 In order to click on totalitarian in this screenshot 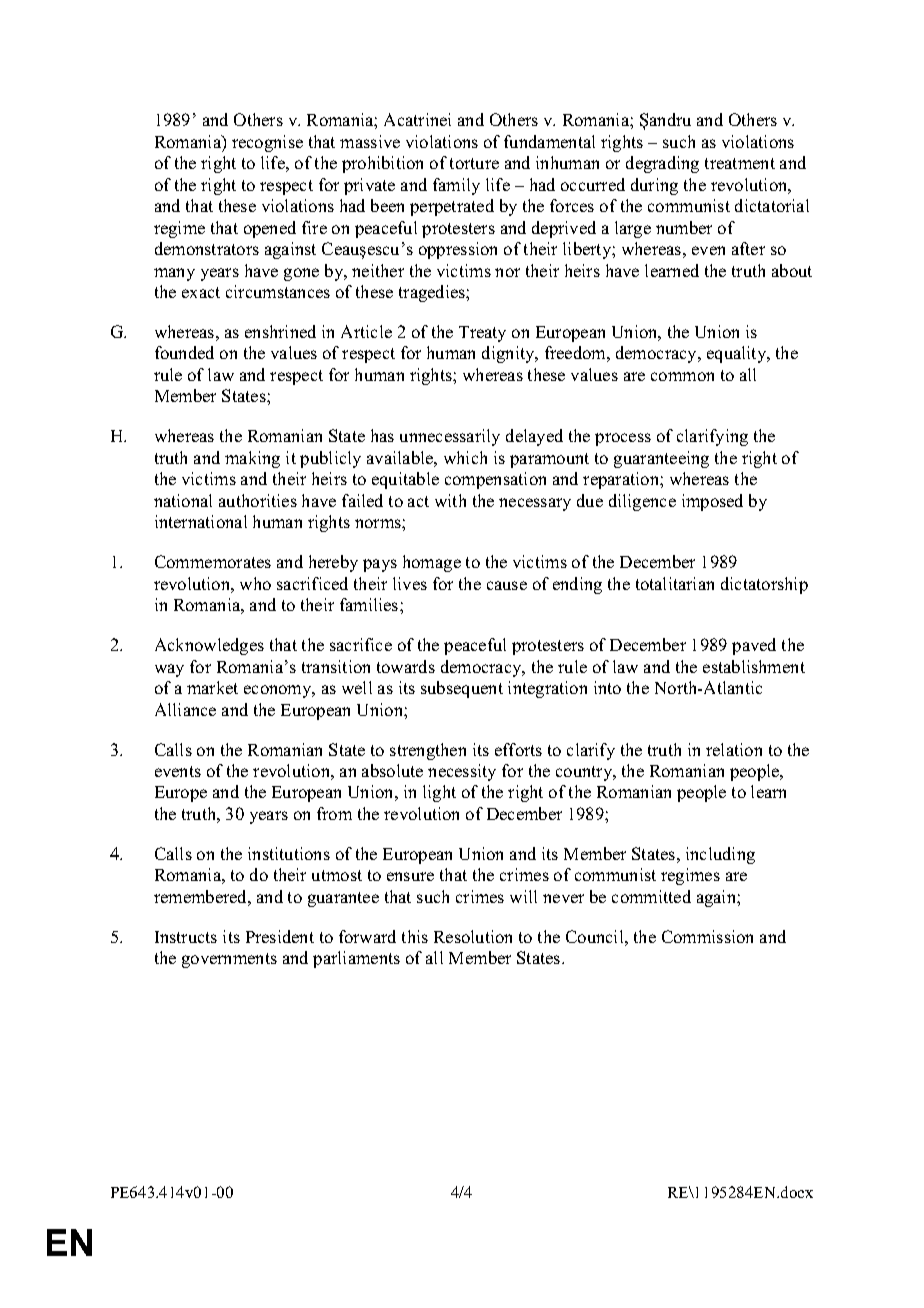, I will do `click(675, 583)`.
